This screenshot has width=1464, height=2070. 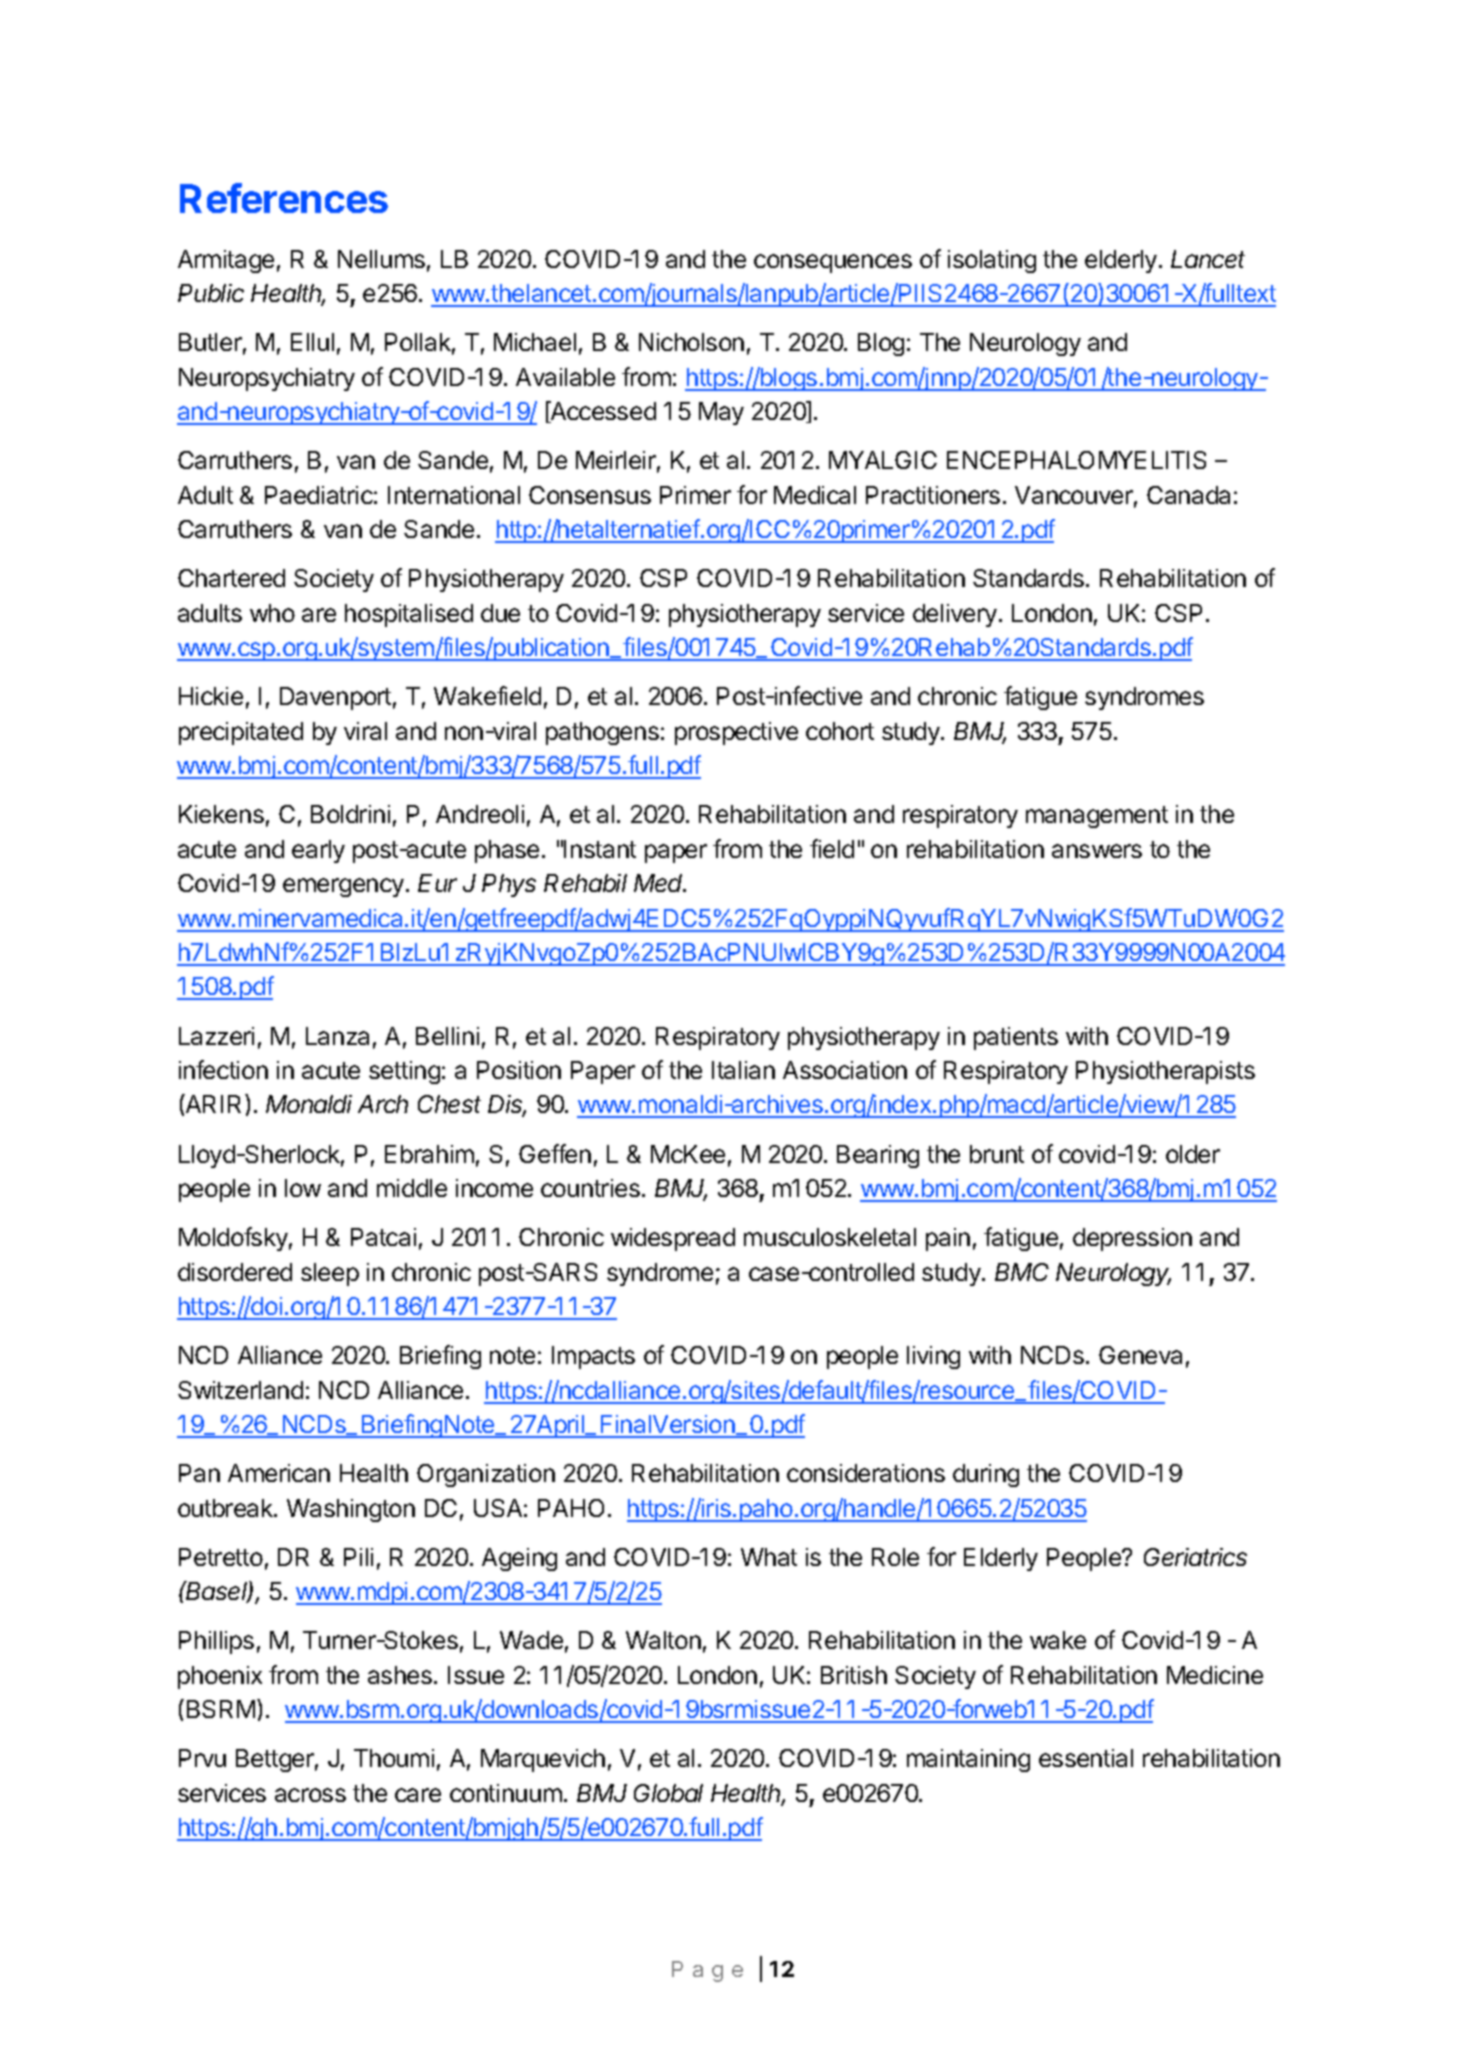 What do you see at coordinates (1140, 1355) in the screenshot?
I see `Geneva` at bounding box center [1140, 1355].
